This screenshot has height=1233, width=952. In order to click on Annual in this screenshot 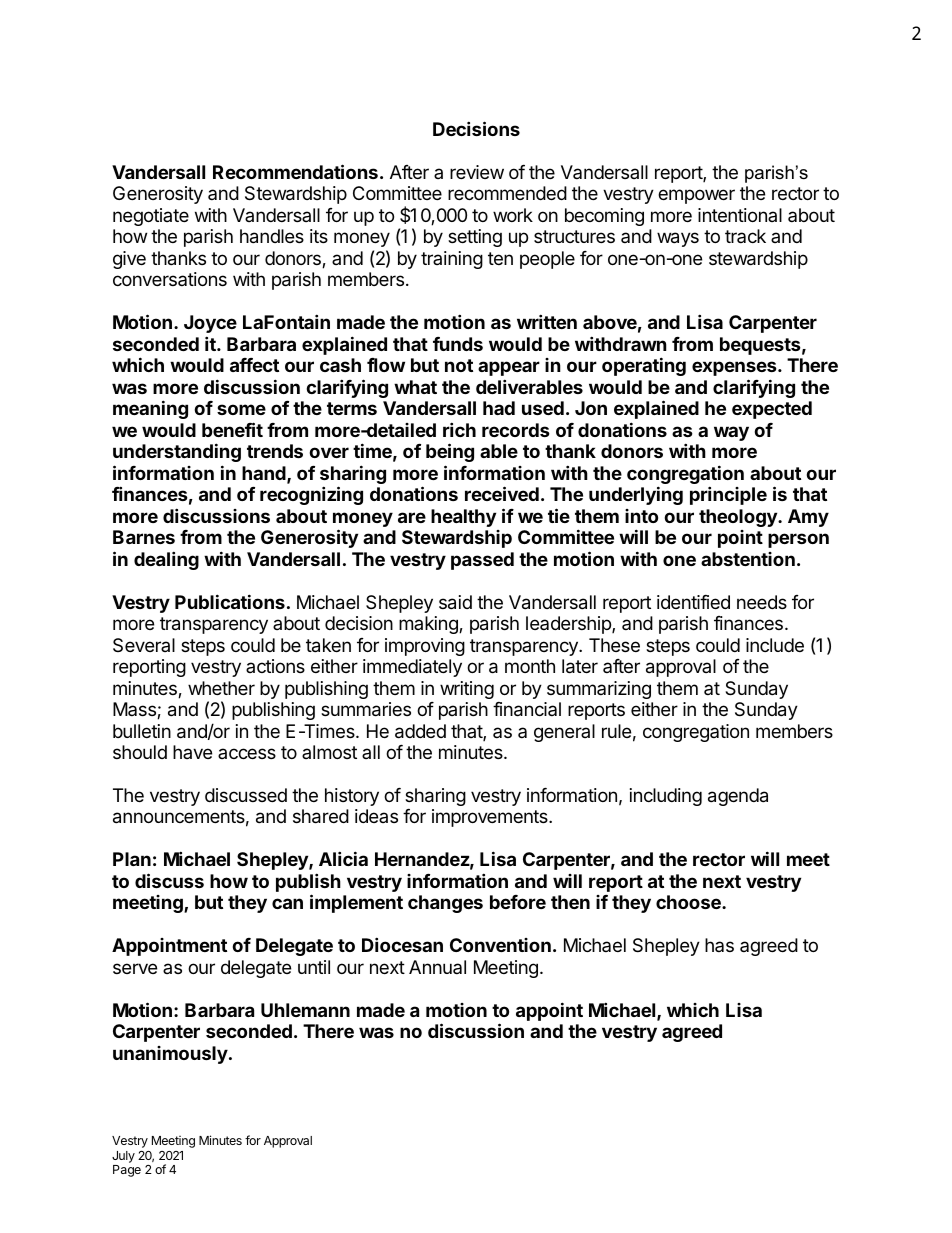, I will do `click(437, 967)`.
